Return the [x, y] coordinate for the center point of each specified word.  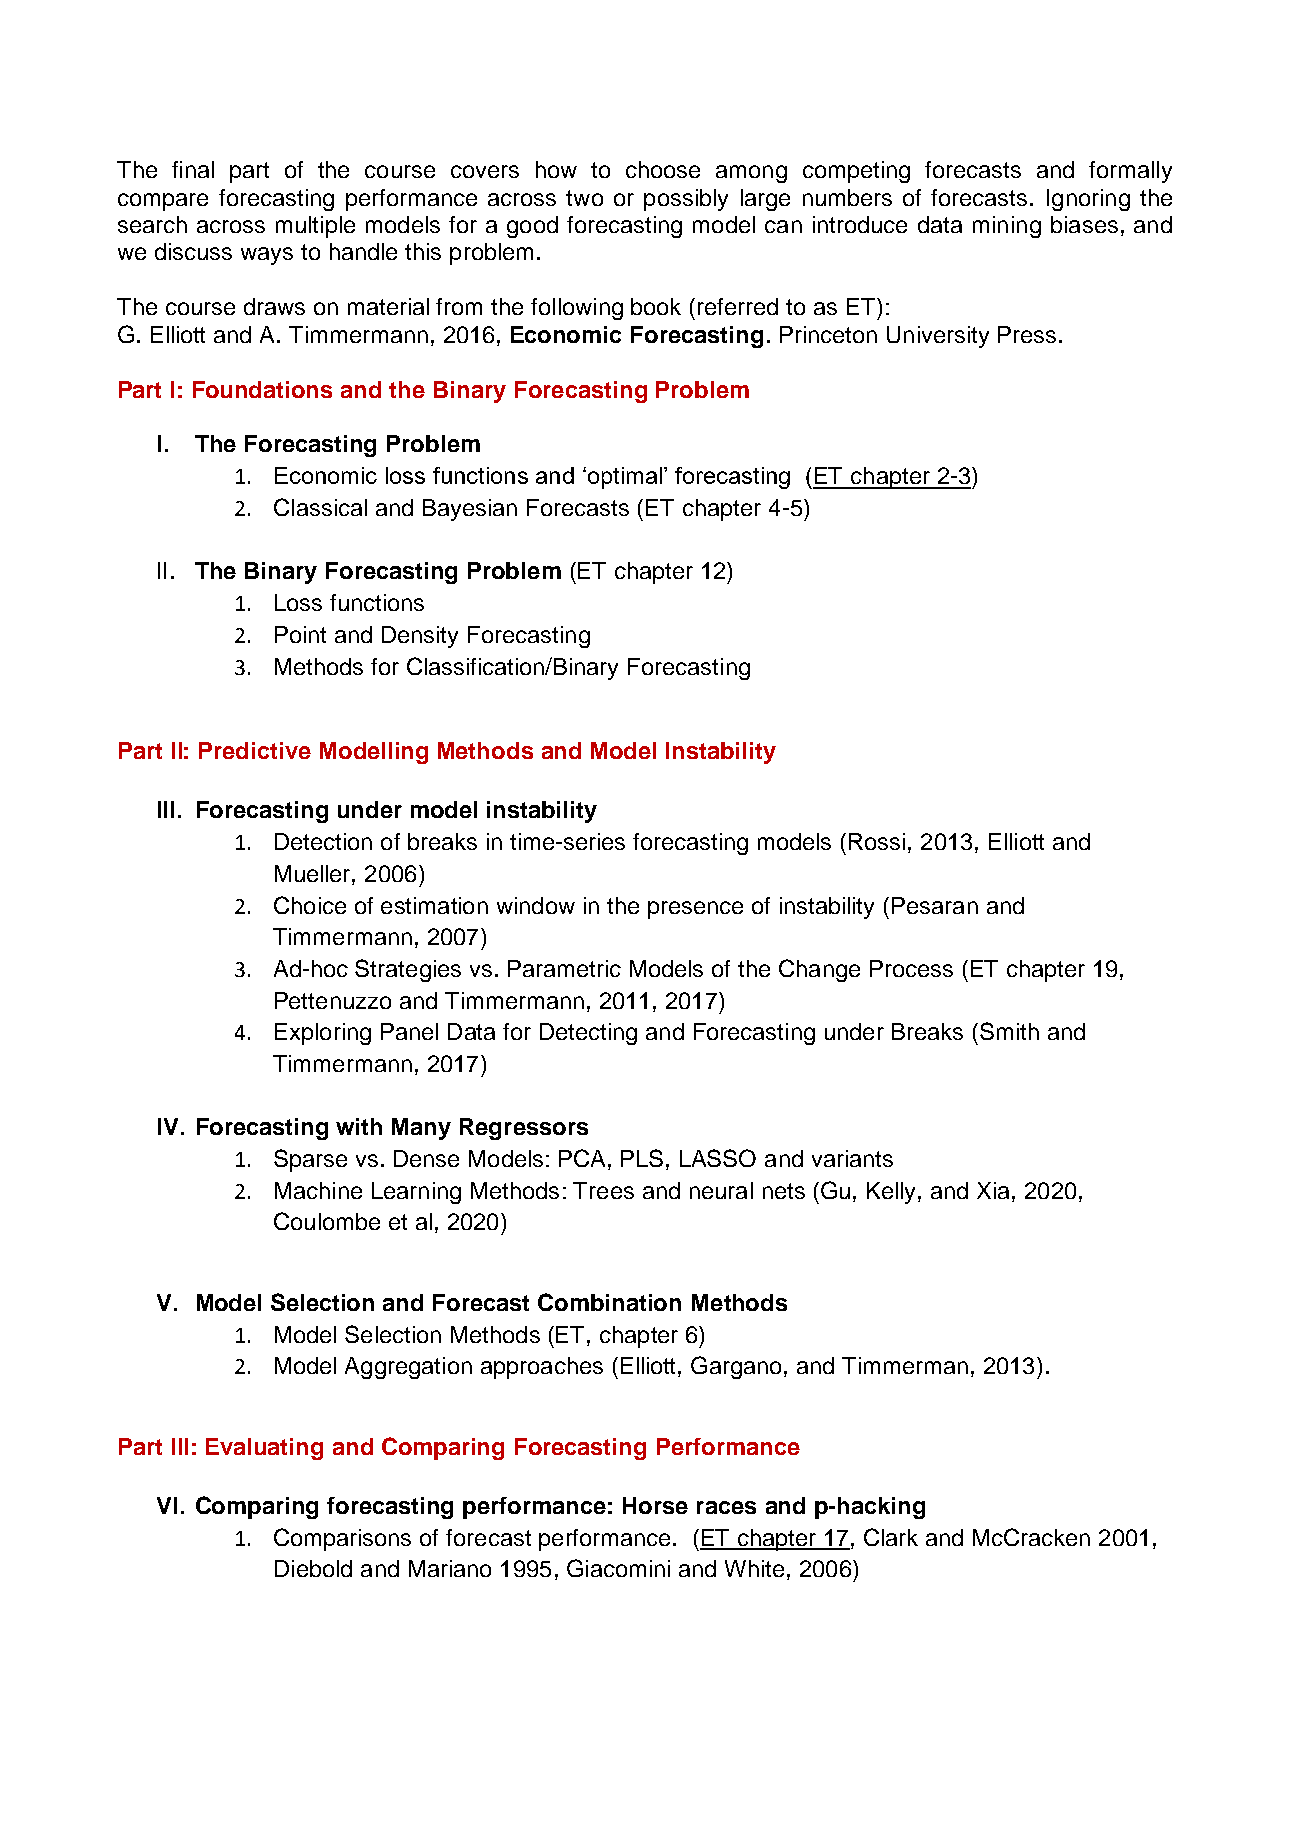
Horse [655, 1505]
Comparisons [342, 1539]
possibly [686, 200]
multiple [315, 227]
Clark [891, 1537]
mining [1007, 227]
